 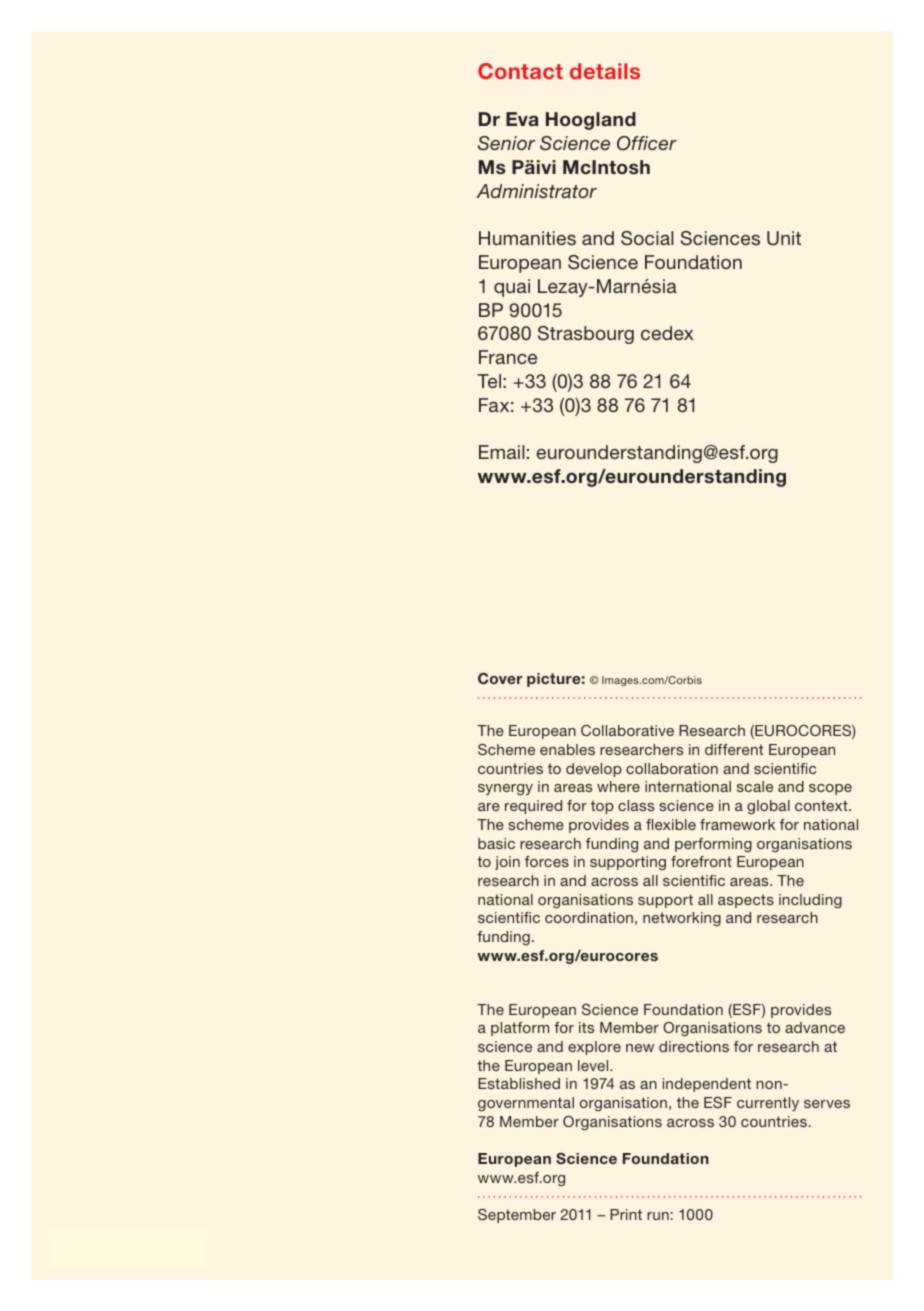 I want to click on Collaborative, so click(x=627, y=730).
